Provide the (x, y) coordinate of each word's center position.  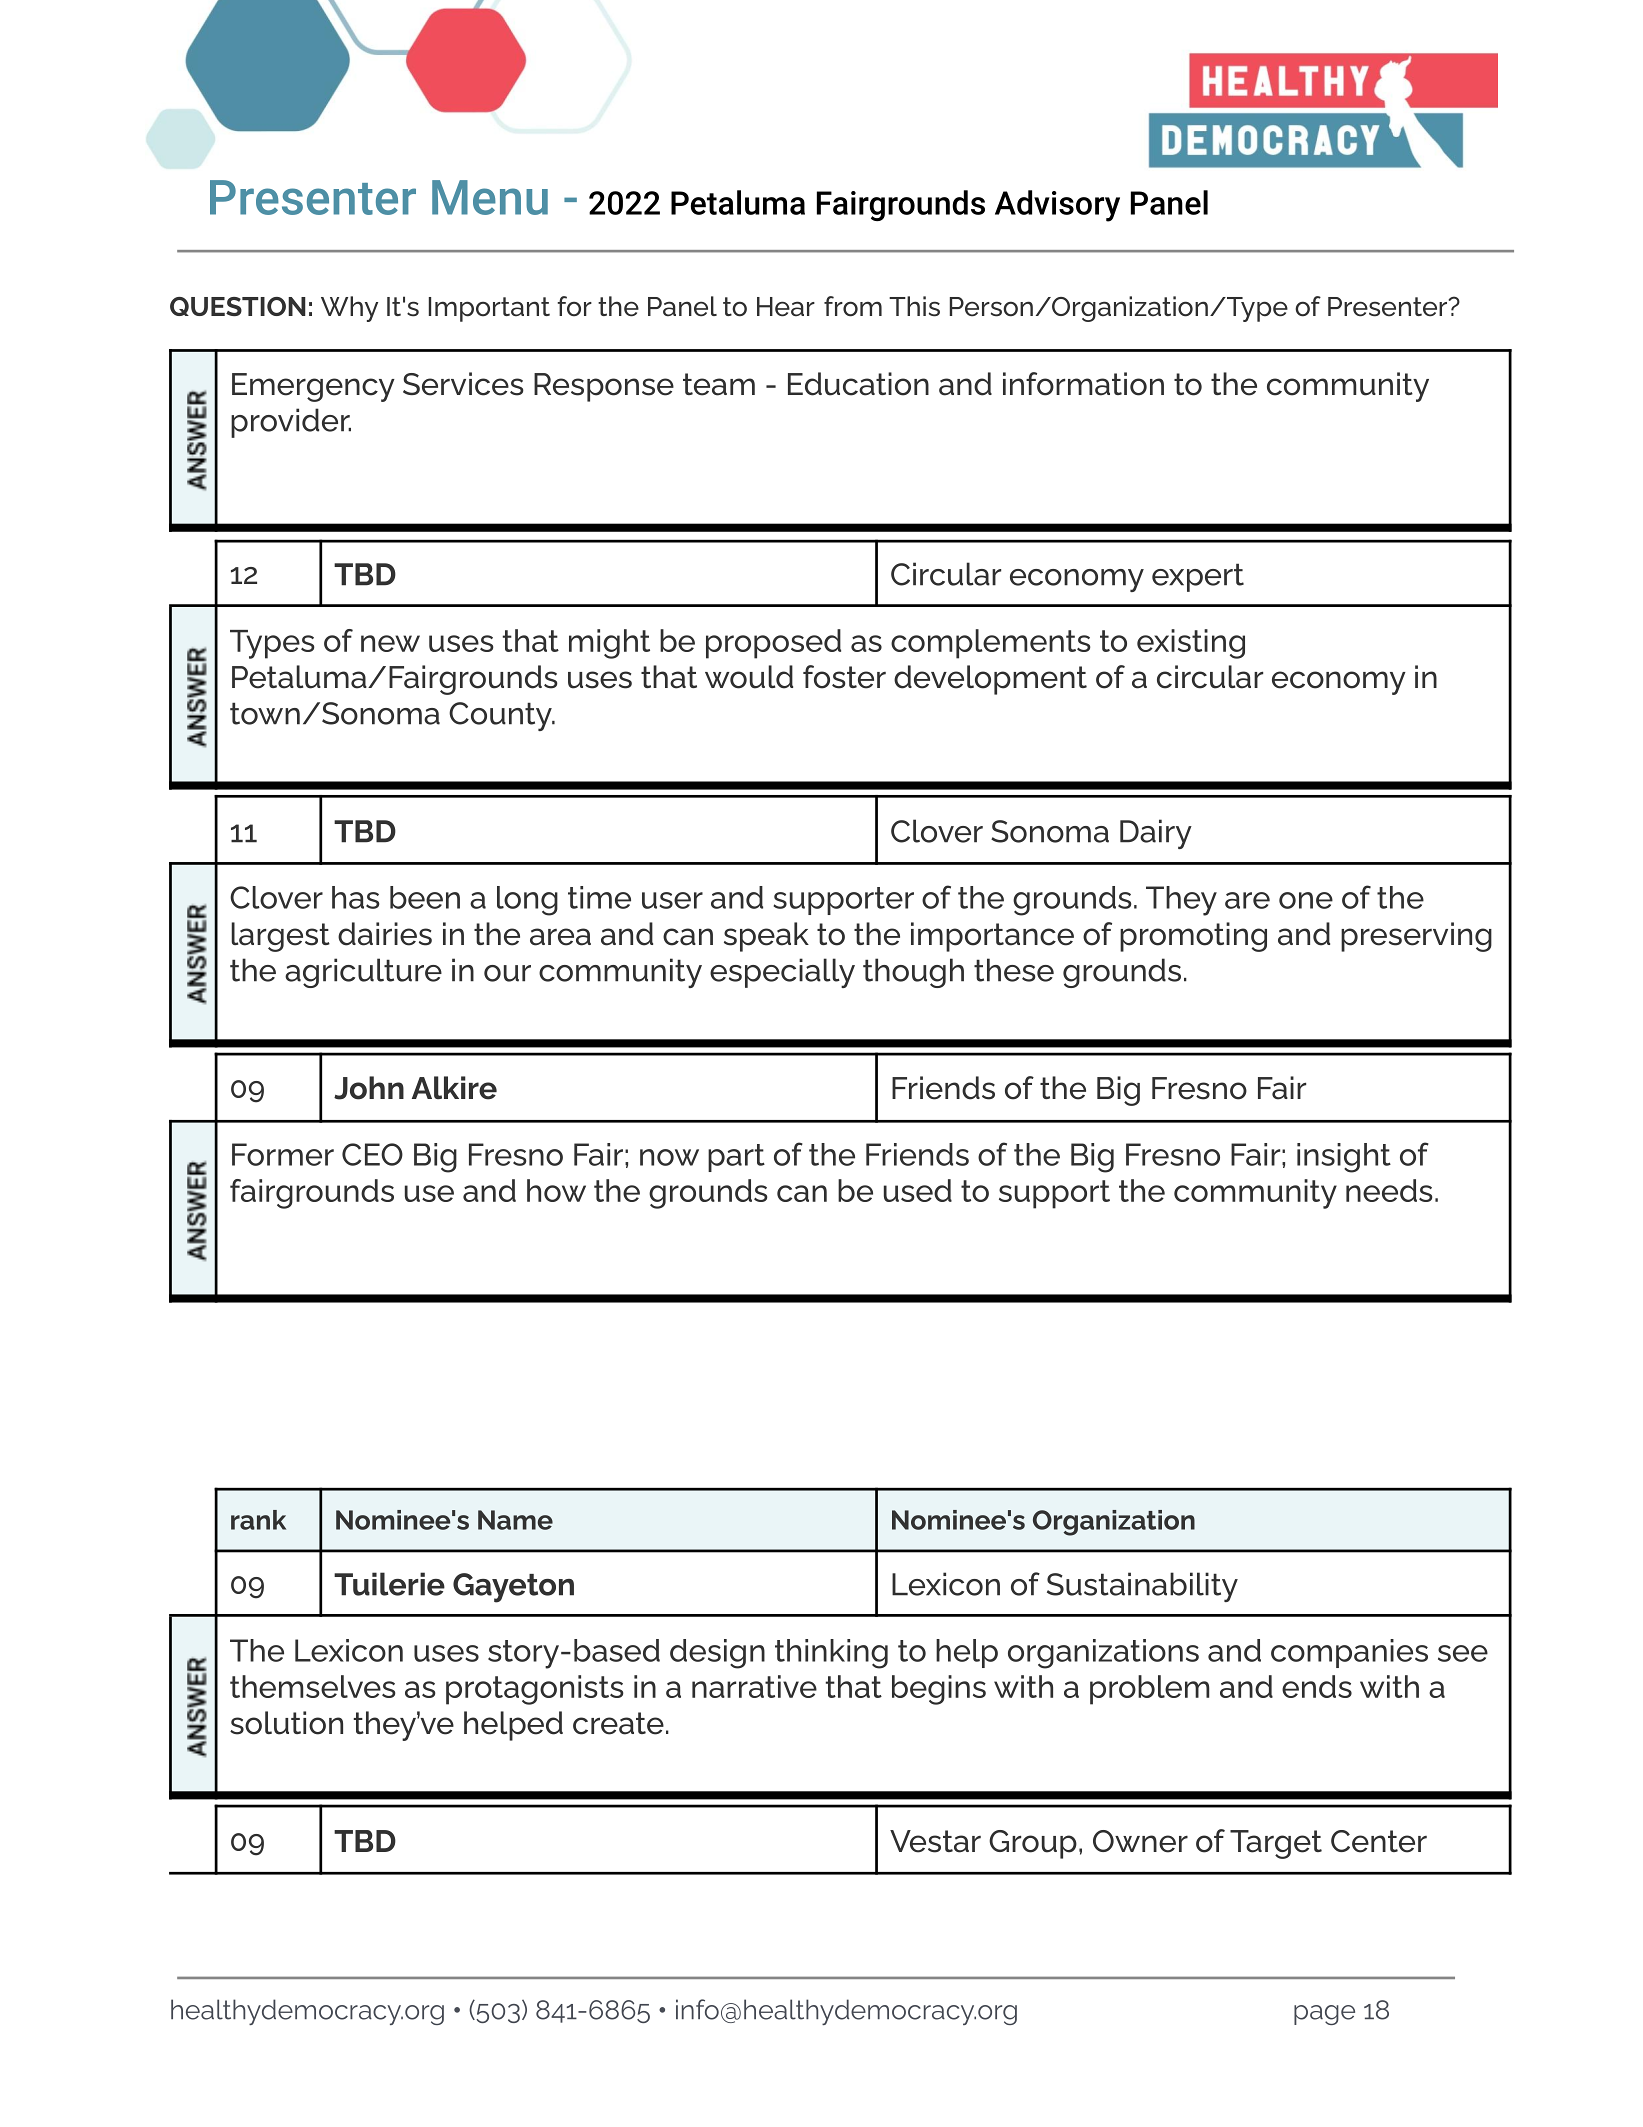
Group (1033, 1844)
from (853, 306)
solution (286, 1723)
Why (349, 309)
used (918, 1190)
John (369, 1088)
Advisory (1057, 206)
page (1324, 2015)
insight (1344, 1158)
